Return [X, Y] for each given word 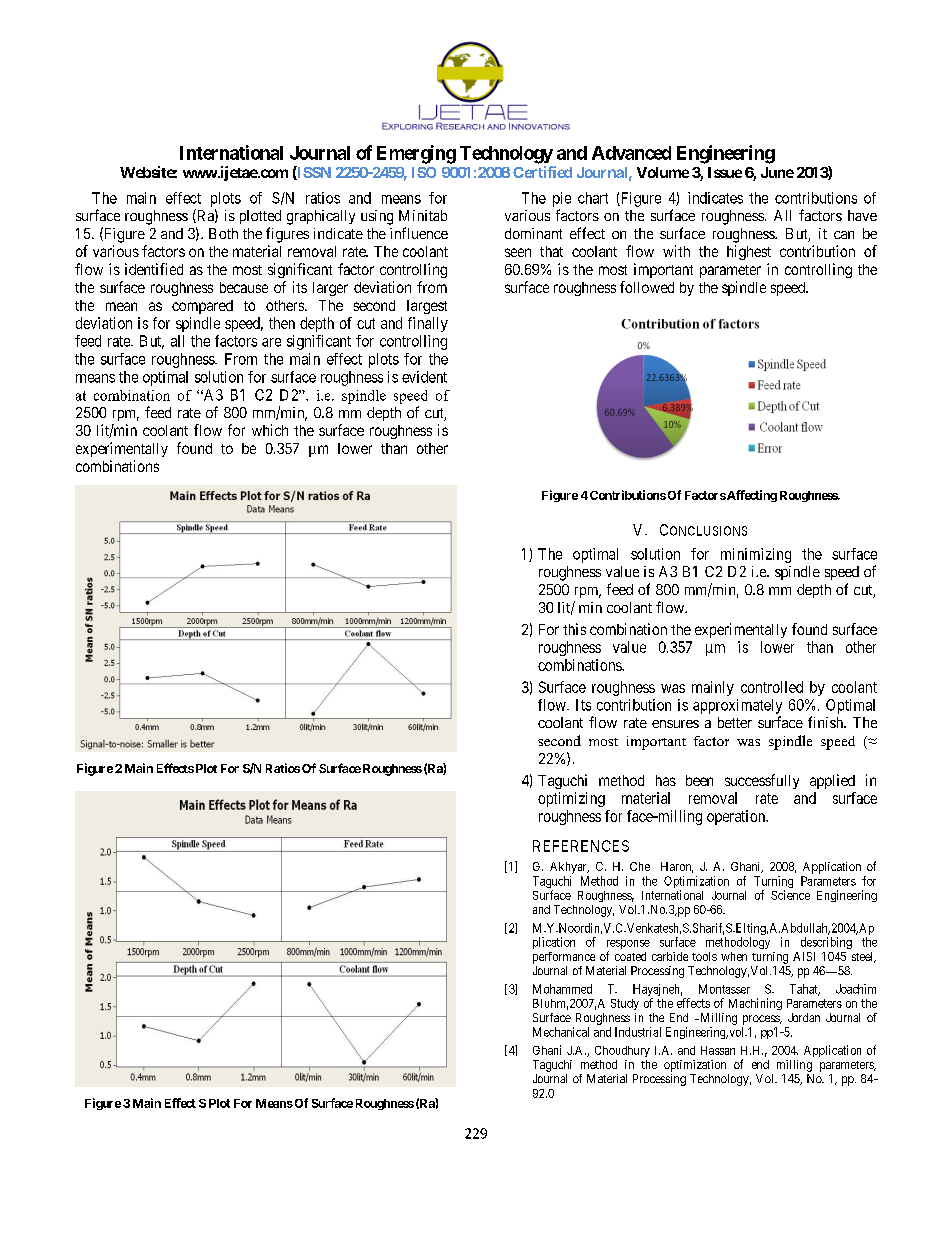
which [270, 430]
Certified [542, 172]
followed [647, 287]
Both [223, 233]
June [777, 172]
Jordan [804, 1017]
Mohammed [562, 989]
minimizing [756, 555]
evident [424, 377]
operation [737, 817]
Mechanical [561, 1032]
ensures [675, 724]
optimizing [571, 799]
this [574, 629]
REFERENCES [581, 846]
